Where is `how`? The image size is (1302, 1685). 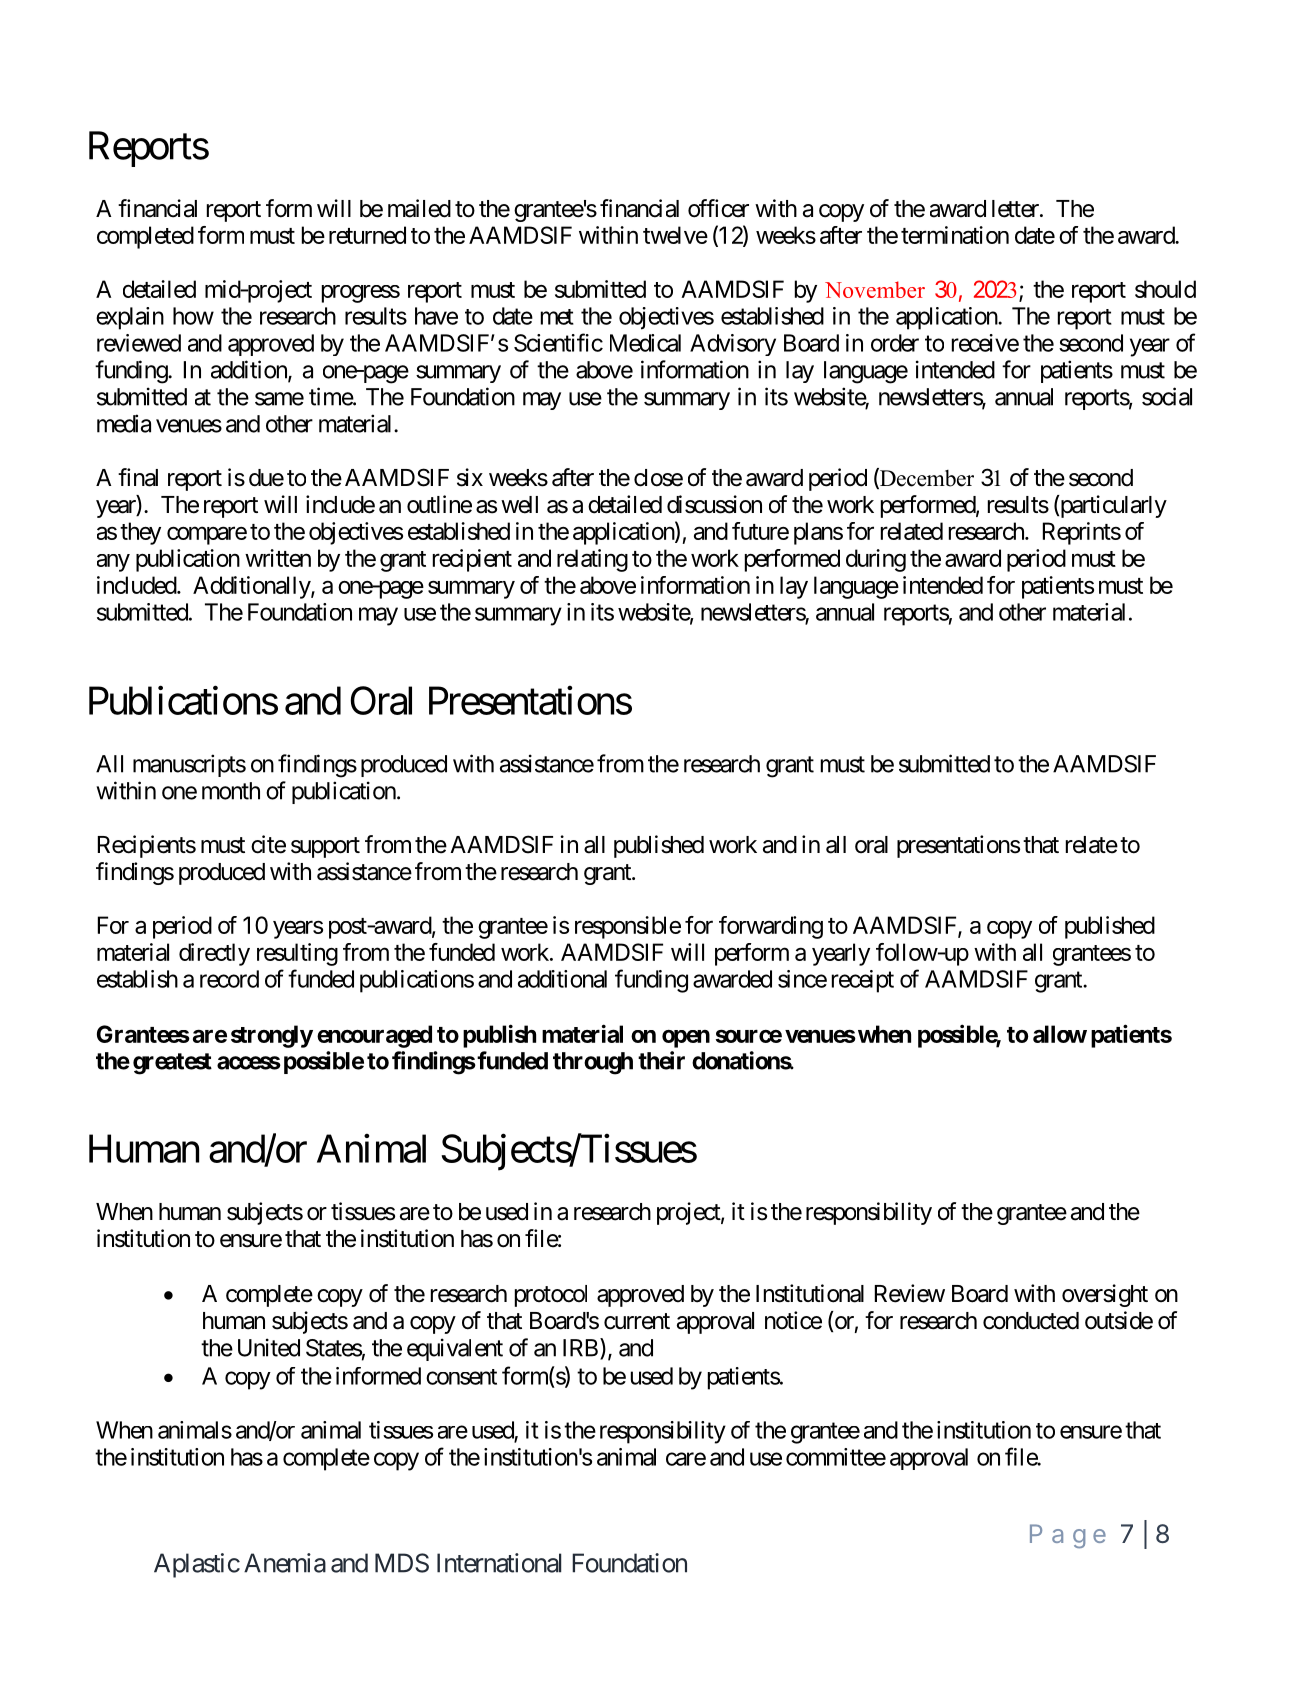 how is located at coordinates (193, 316).
